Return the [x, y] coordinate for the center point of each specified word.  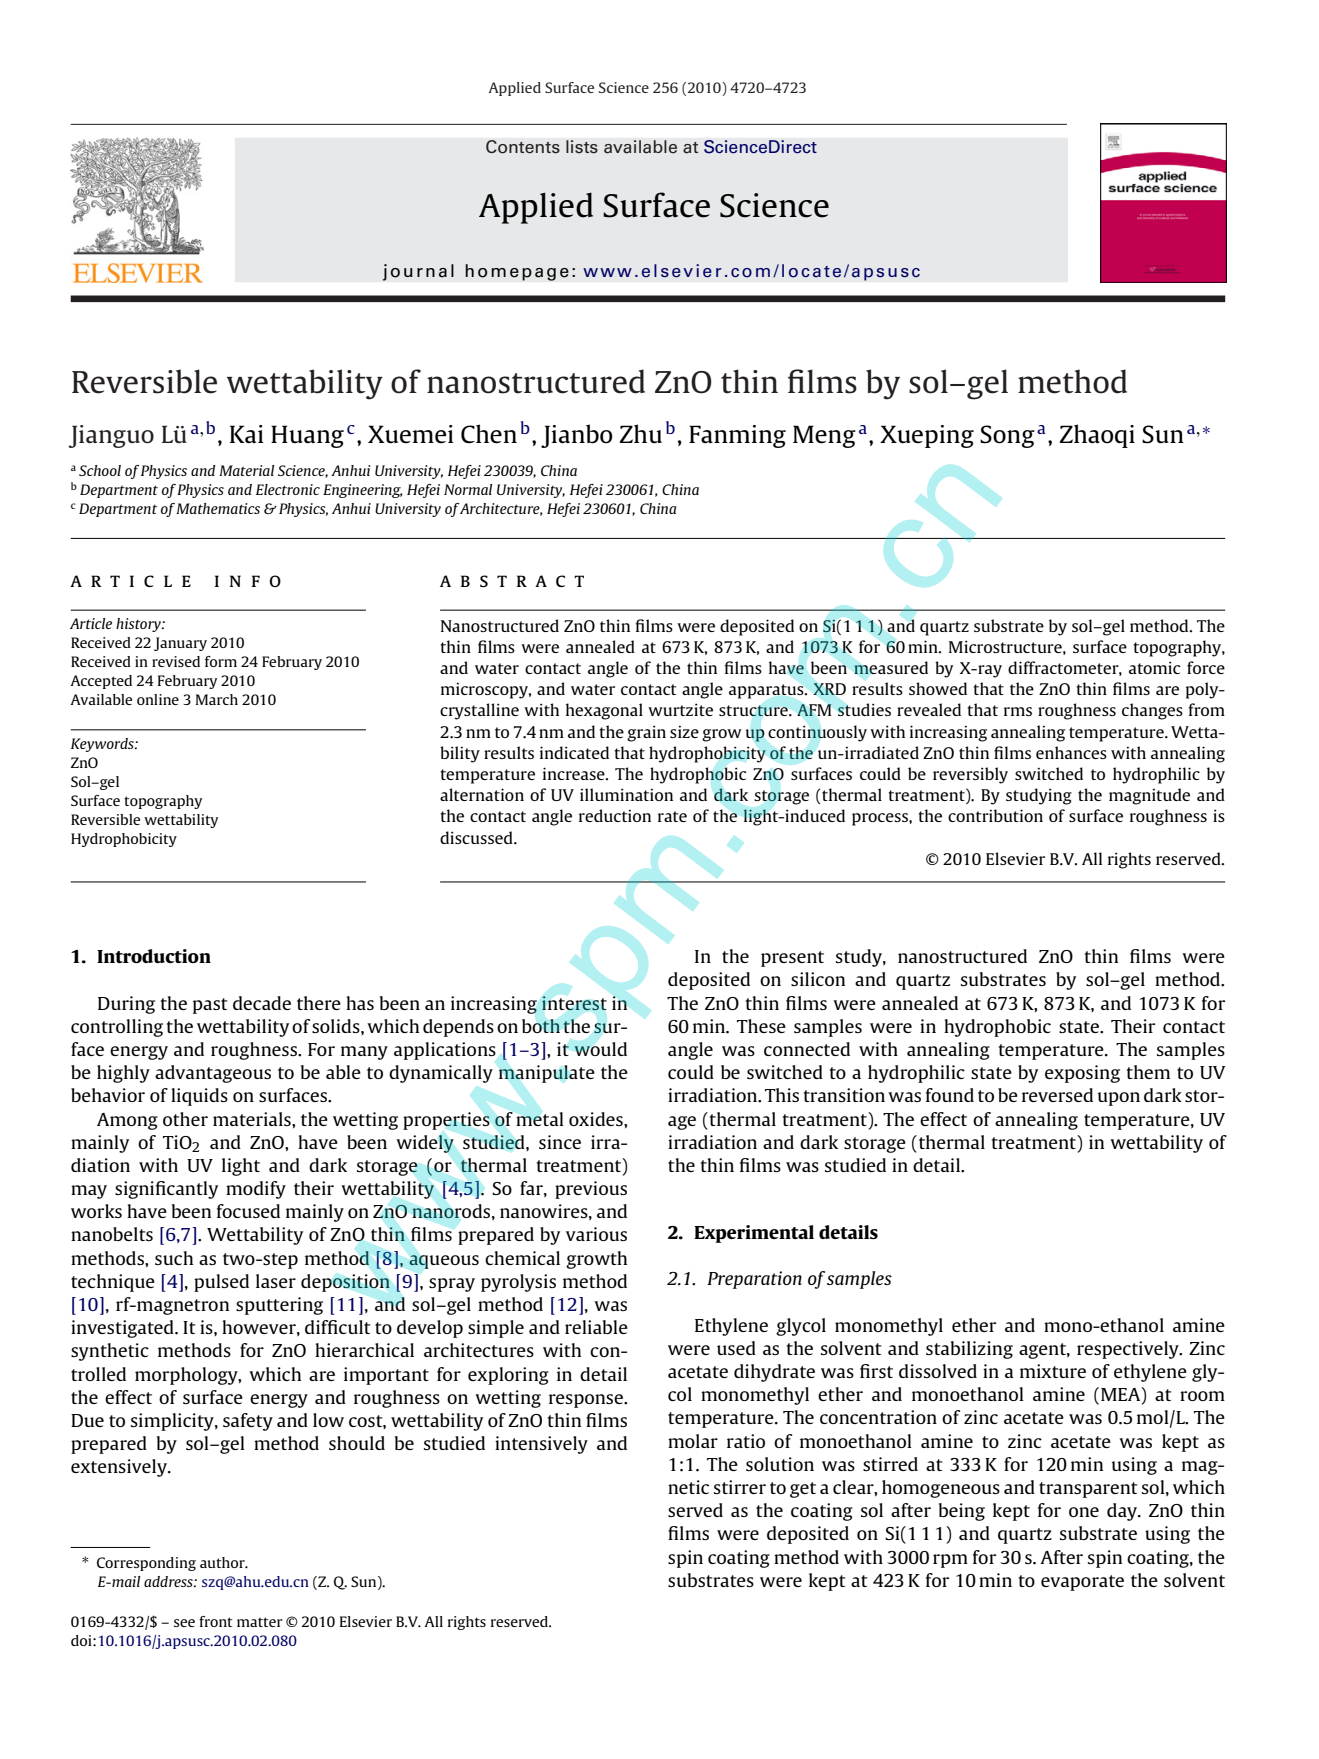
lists [582, 147]
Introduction [154, 956]
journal [418, 272]
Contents [523, 147]
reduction [615, 815]
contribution [995, 815]
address [169, 1581]
